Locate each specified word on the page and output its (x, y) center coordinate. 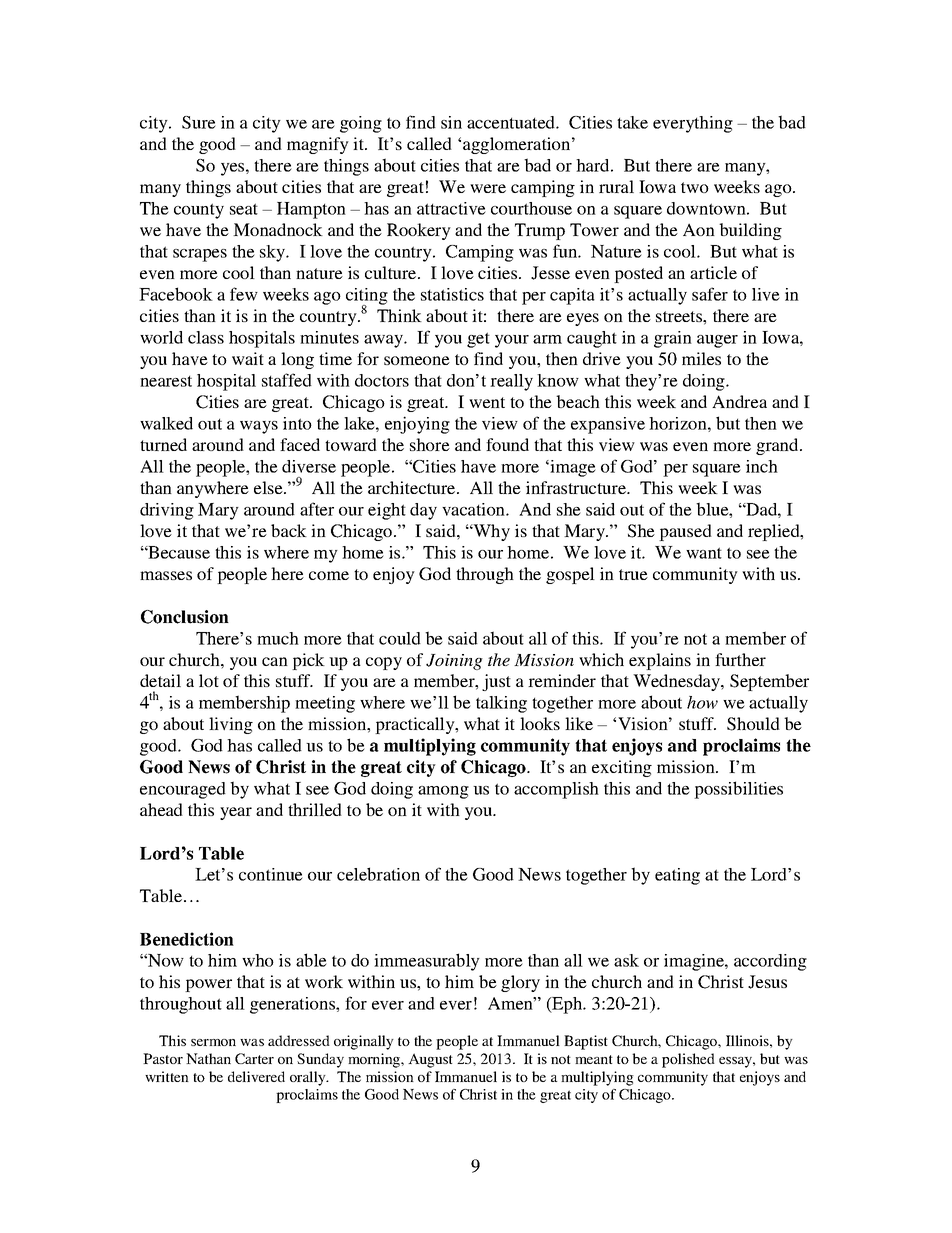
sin (451, 122)
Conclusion (185, 617)
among (443, 792)
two (695, 187)
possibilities (738, 790)
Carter (254, 1058)
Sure (199, 122)
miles (701, 358)
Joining (454, 662)
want (704, 553)
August (430, 1060)
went (487, 402)
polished (688, 1060)
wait (248, 358)
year (236, 813)
